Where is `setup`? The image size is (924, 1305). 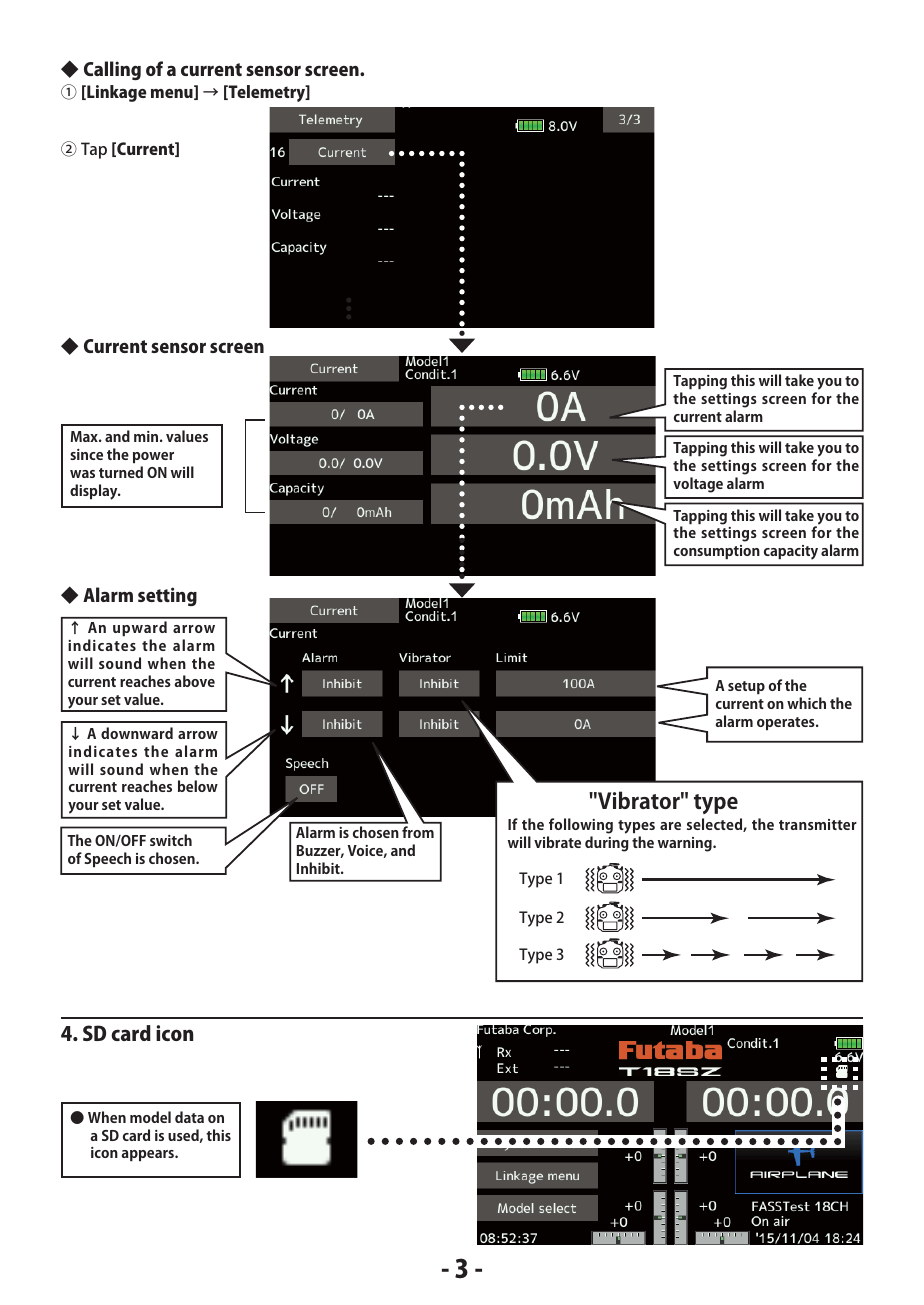 setup is located at coordinates (746, 687).
